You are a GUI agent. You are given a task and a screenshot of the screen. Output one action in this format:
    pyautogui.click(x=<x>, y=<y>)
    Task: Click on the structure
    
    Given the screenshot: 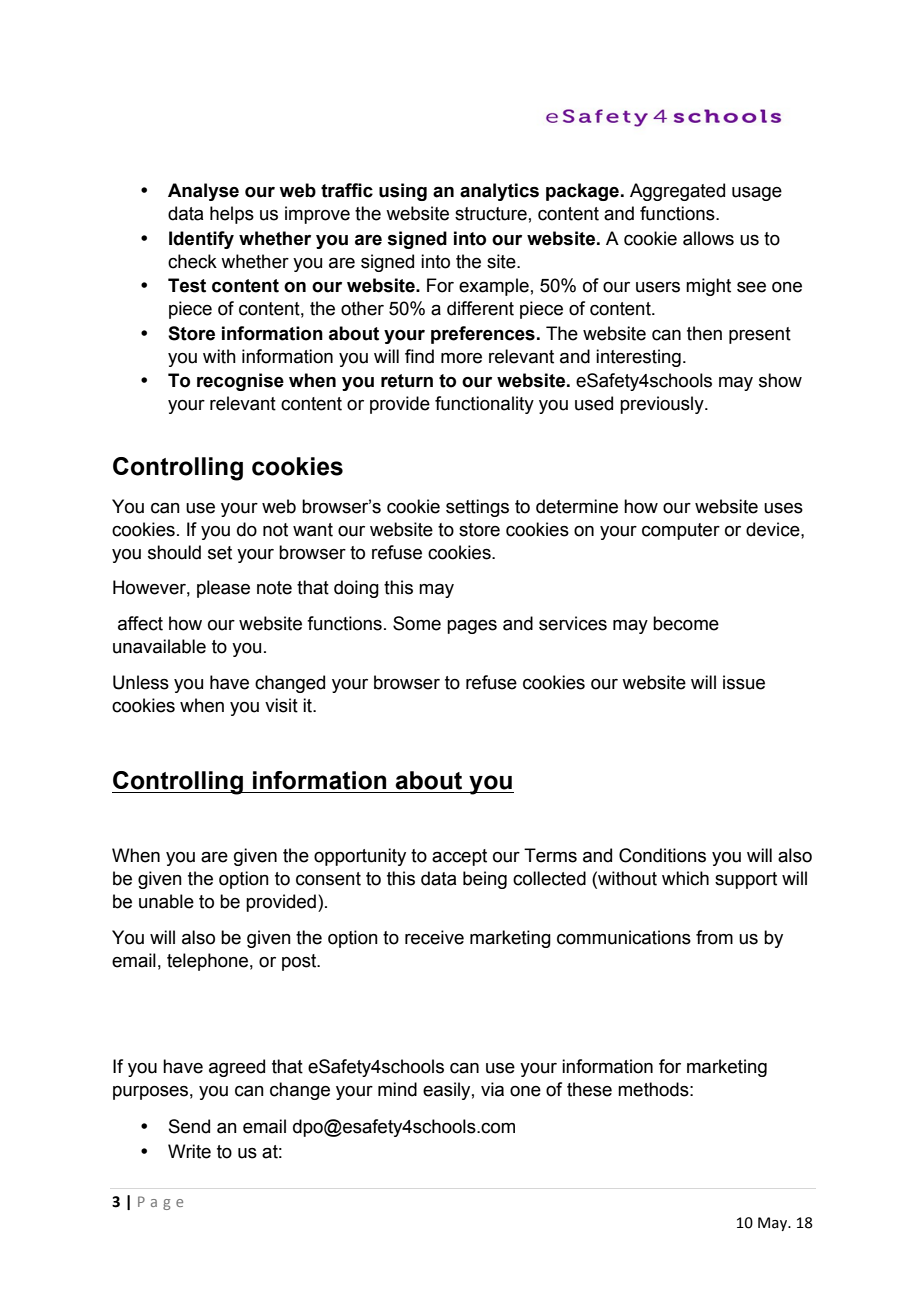 What is the action you would take?
    pyautogui.click(x=491, y=214)
